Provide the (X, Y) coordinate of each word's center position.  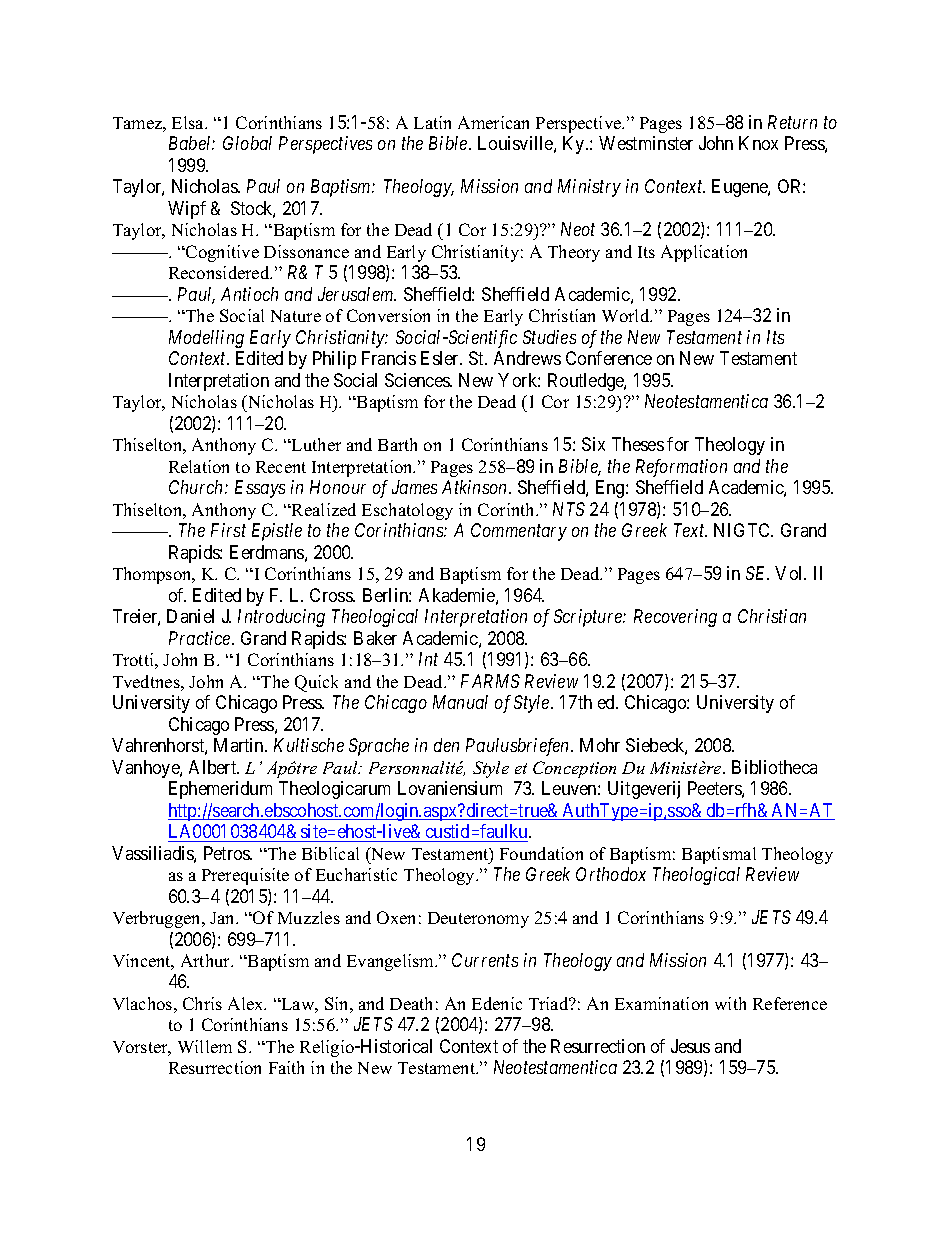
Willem (205, 1046)
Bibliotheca (774, 767)
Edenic (497, 1003)
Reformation (681, 468)
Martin (240, 745)
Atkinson (476, 487)
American (493, 122)
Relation (199, 466)
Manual (460, 702)
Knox (758, 143)
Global (247, 143)
